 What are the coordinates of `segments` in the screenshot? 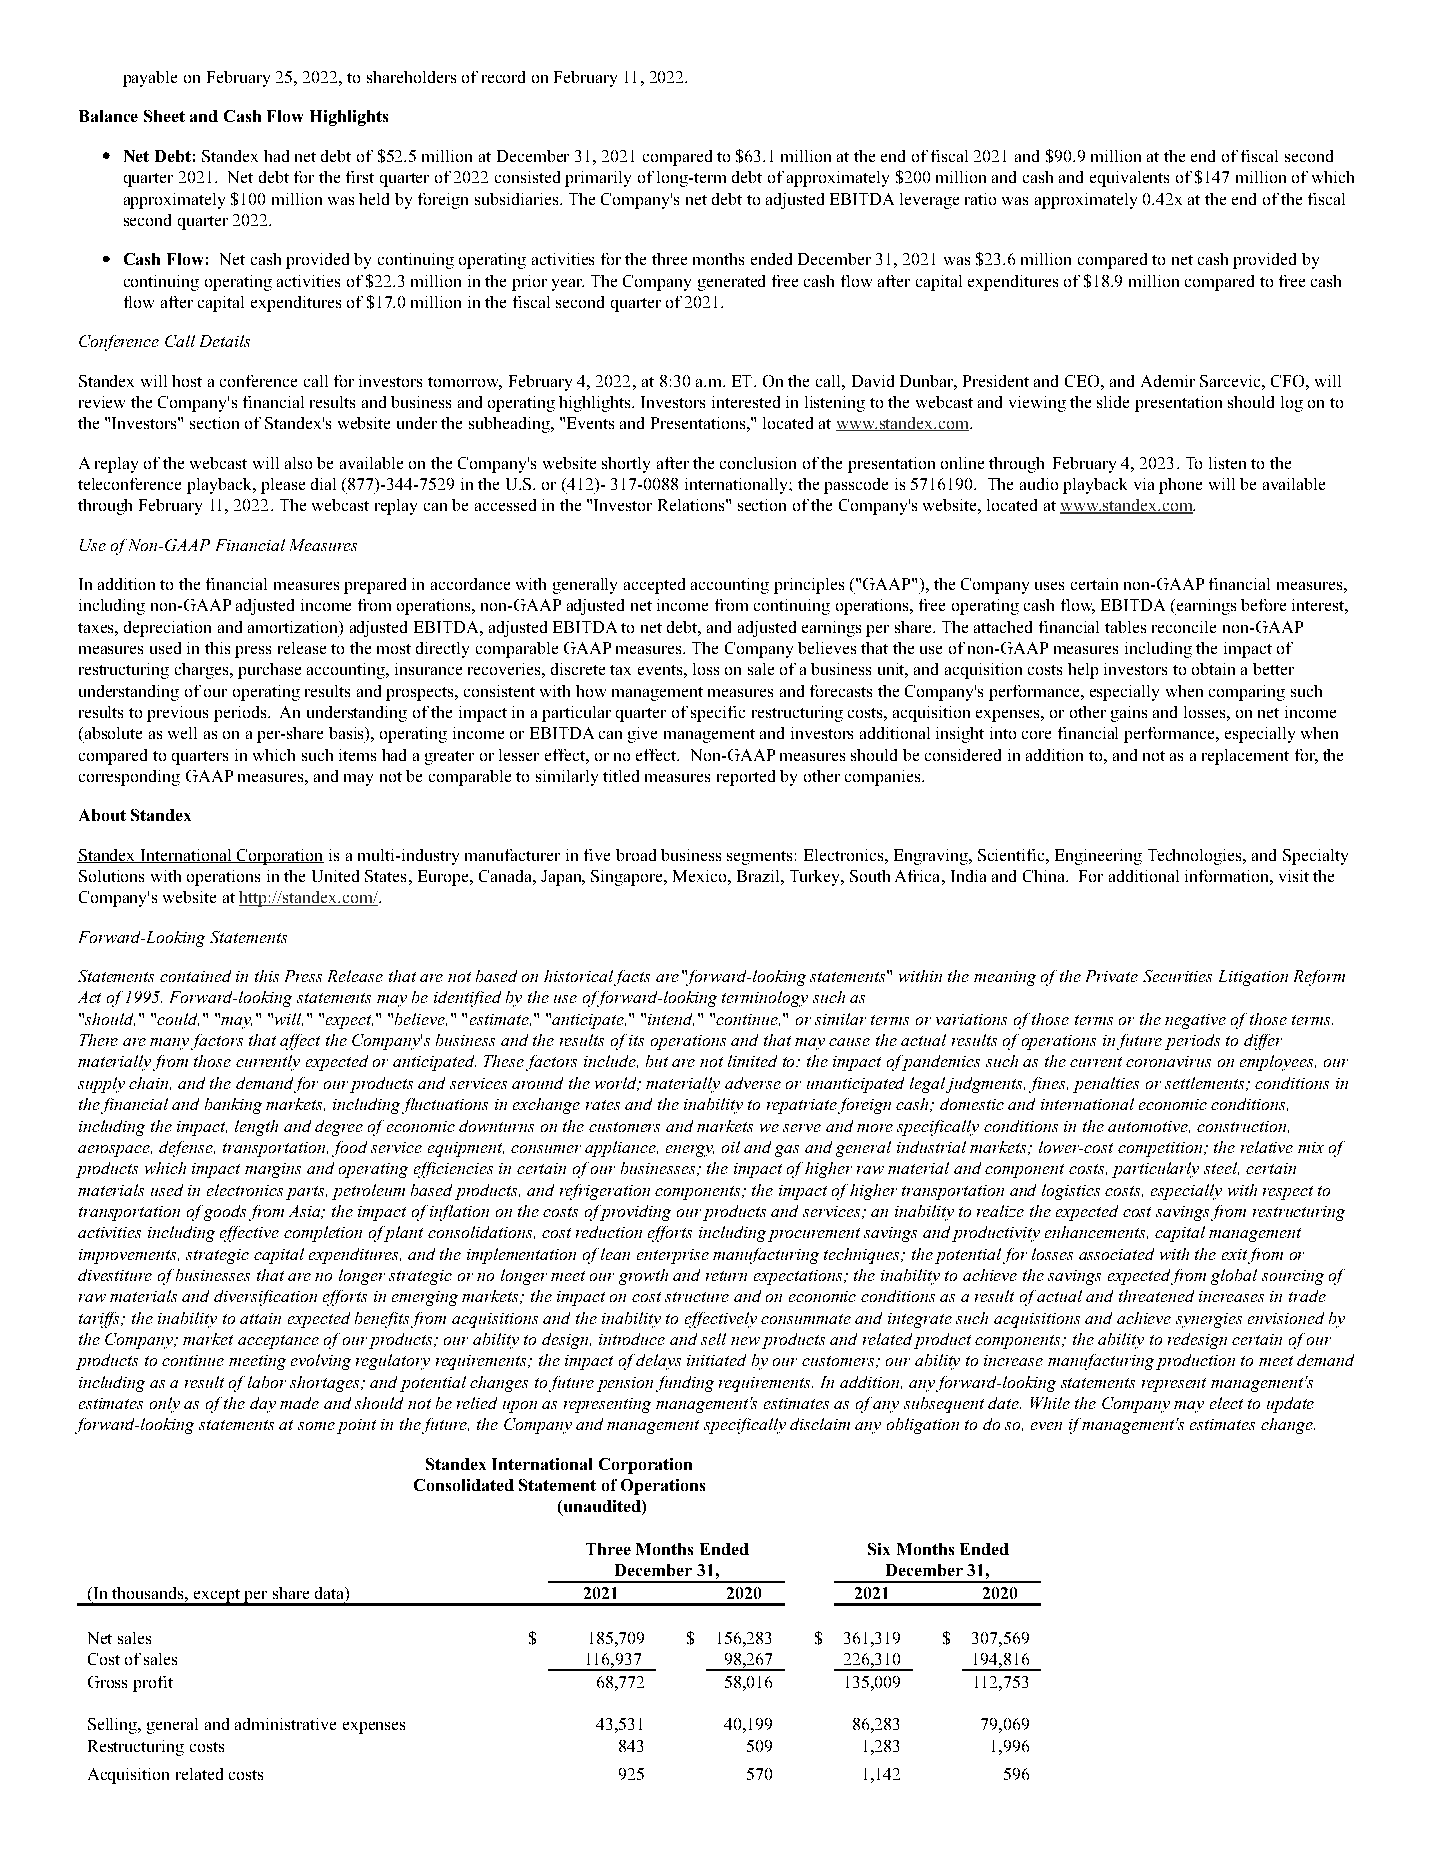 It's located at (759, 858).
